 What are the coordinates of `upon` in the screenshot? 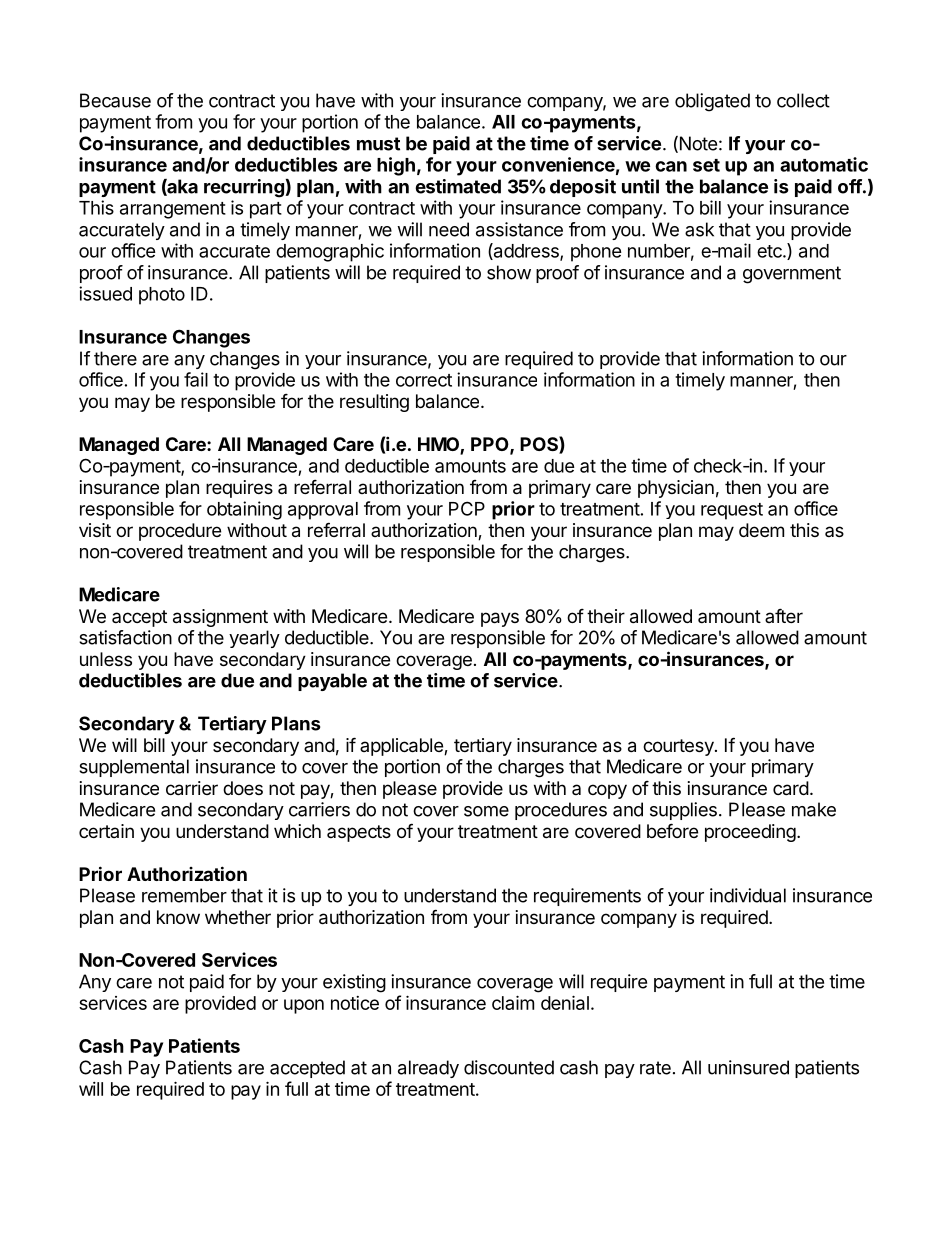 It's located at (304, 1006).
